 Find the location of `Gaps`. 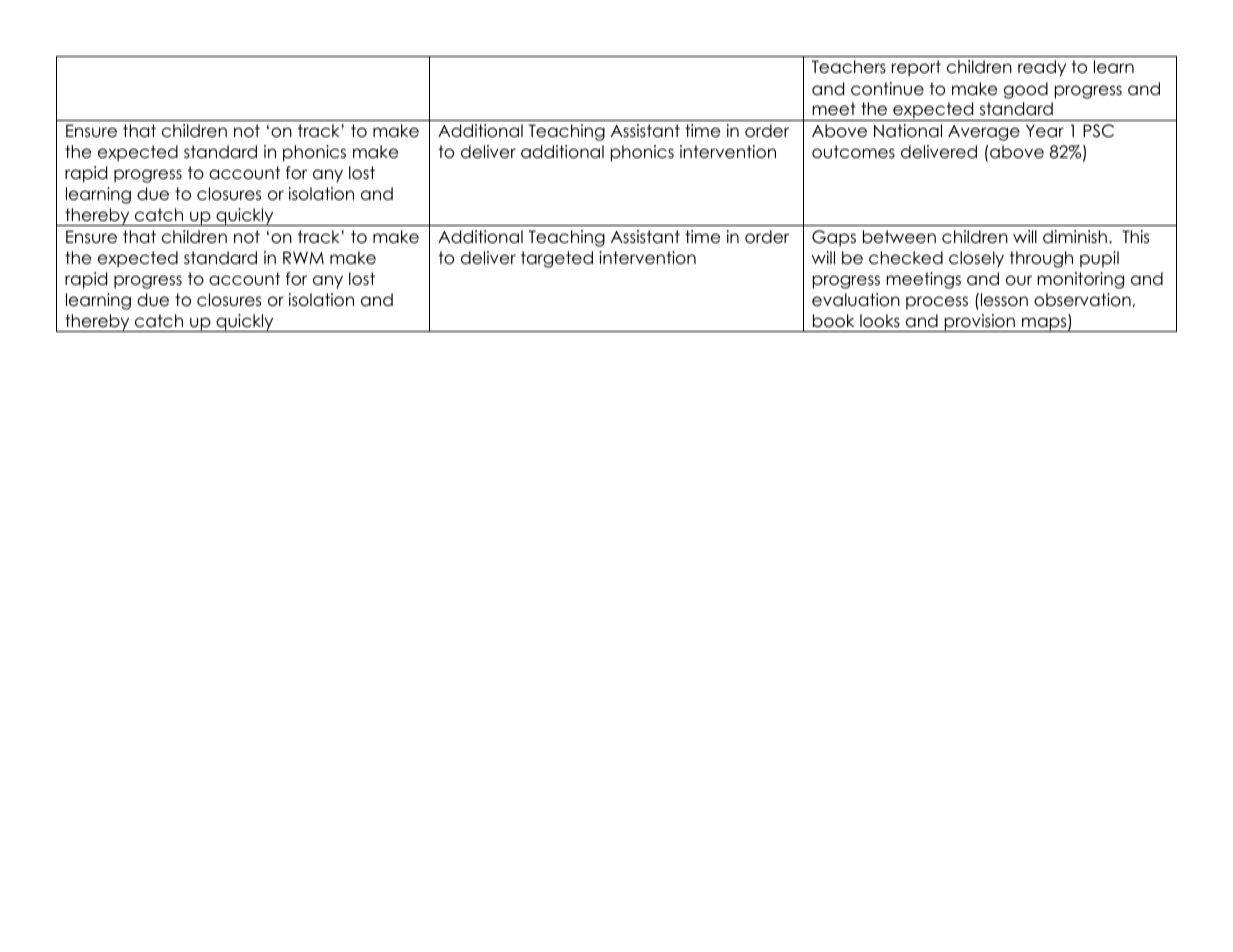

Gaps is located at coordinates (834, 238).
